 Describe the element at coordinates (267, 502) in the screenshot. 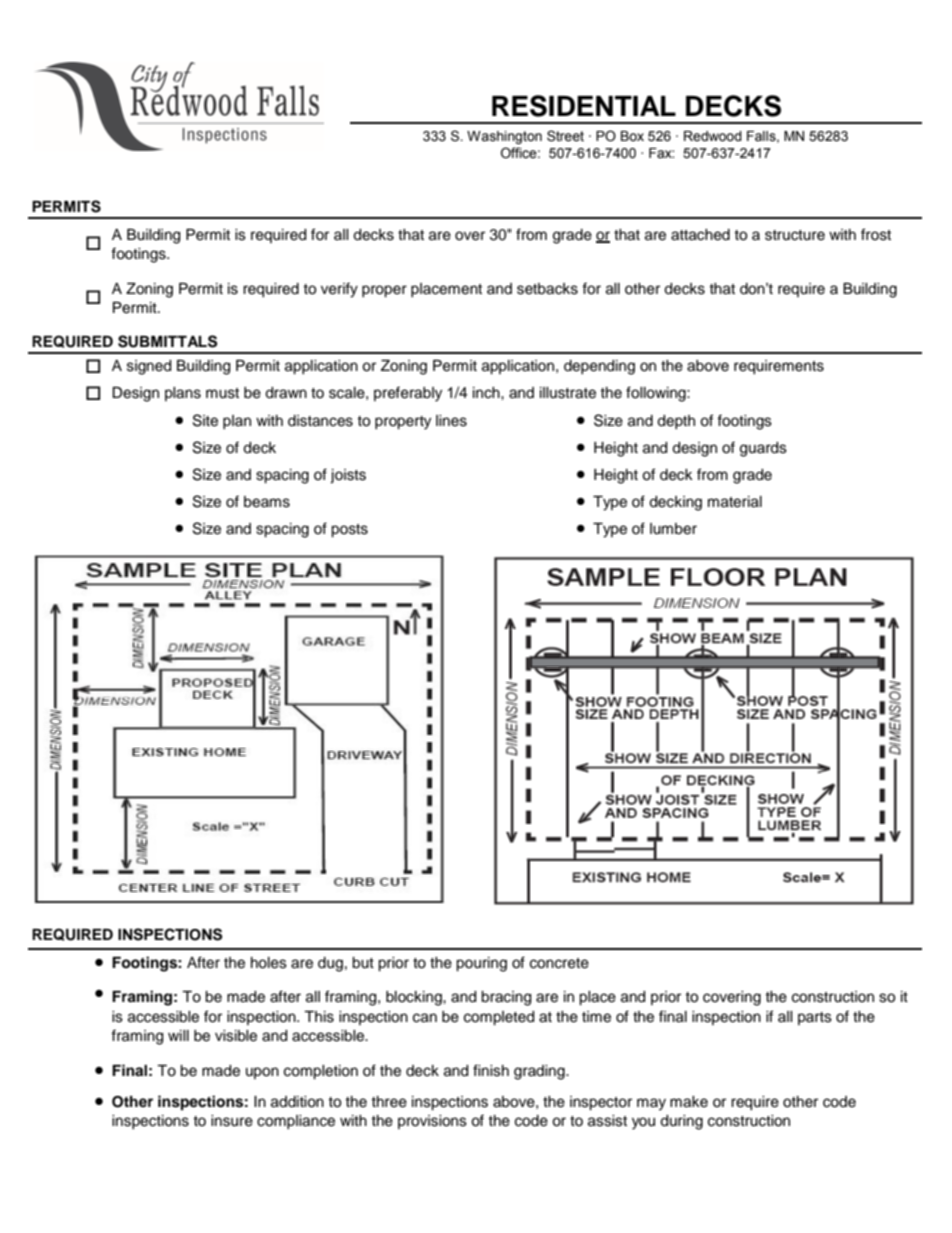

I see `beams` at that location.
